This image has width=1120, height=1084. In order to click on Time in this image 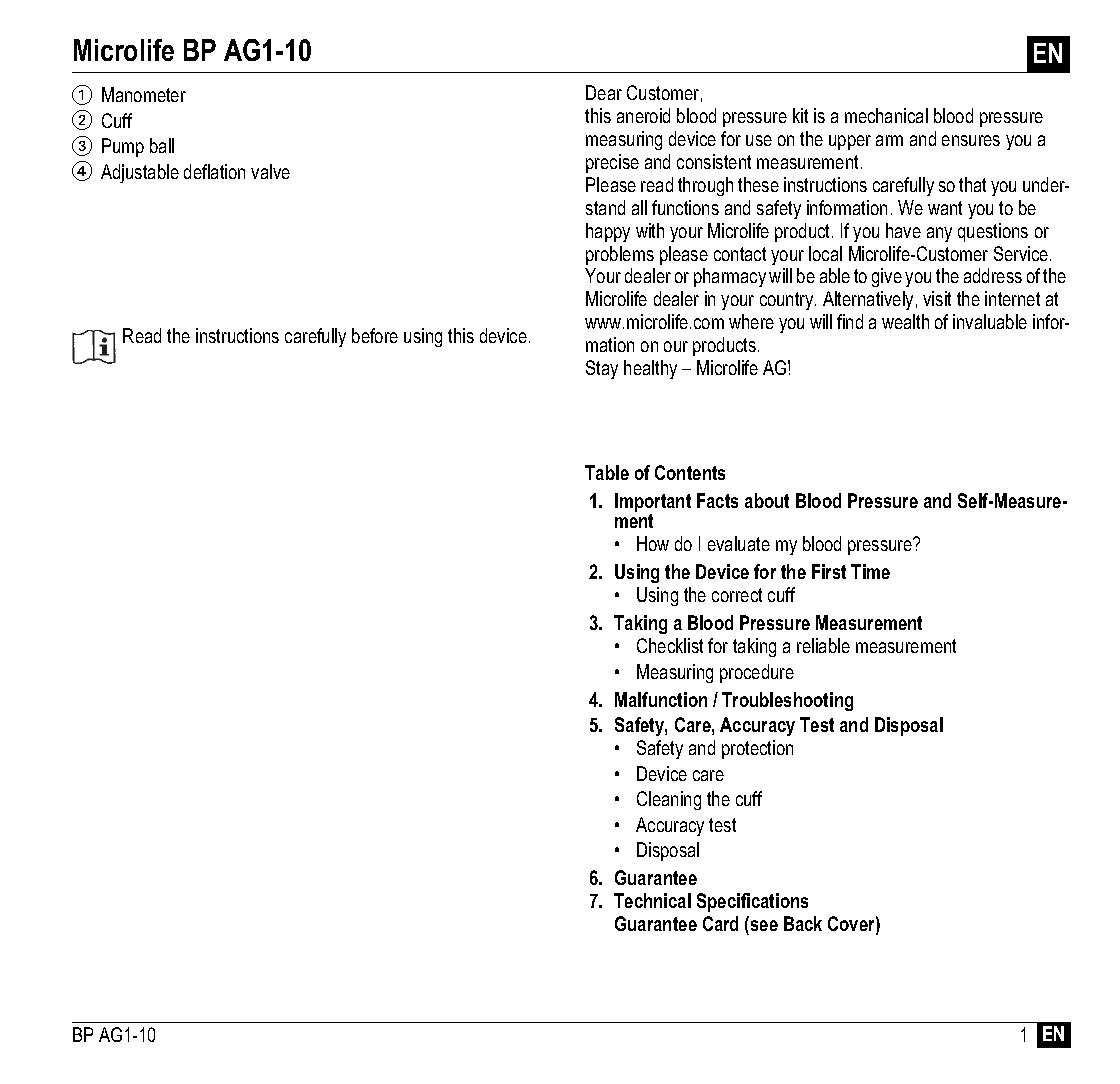, I will do `click(870, 571)`.
